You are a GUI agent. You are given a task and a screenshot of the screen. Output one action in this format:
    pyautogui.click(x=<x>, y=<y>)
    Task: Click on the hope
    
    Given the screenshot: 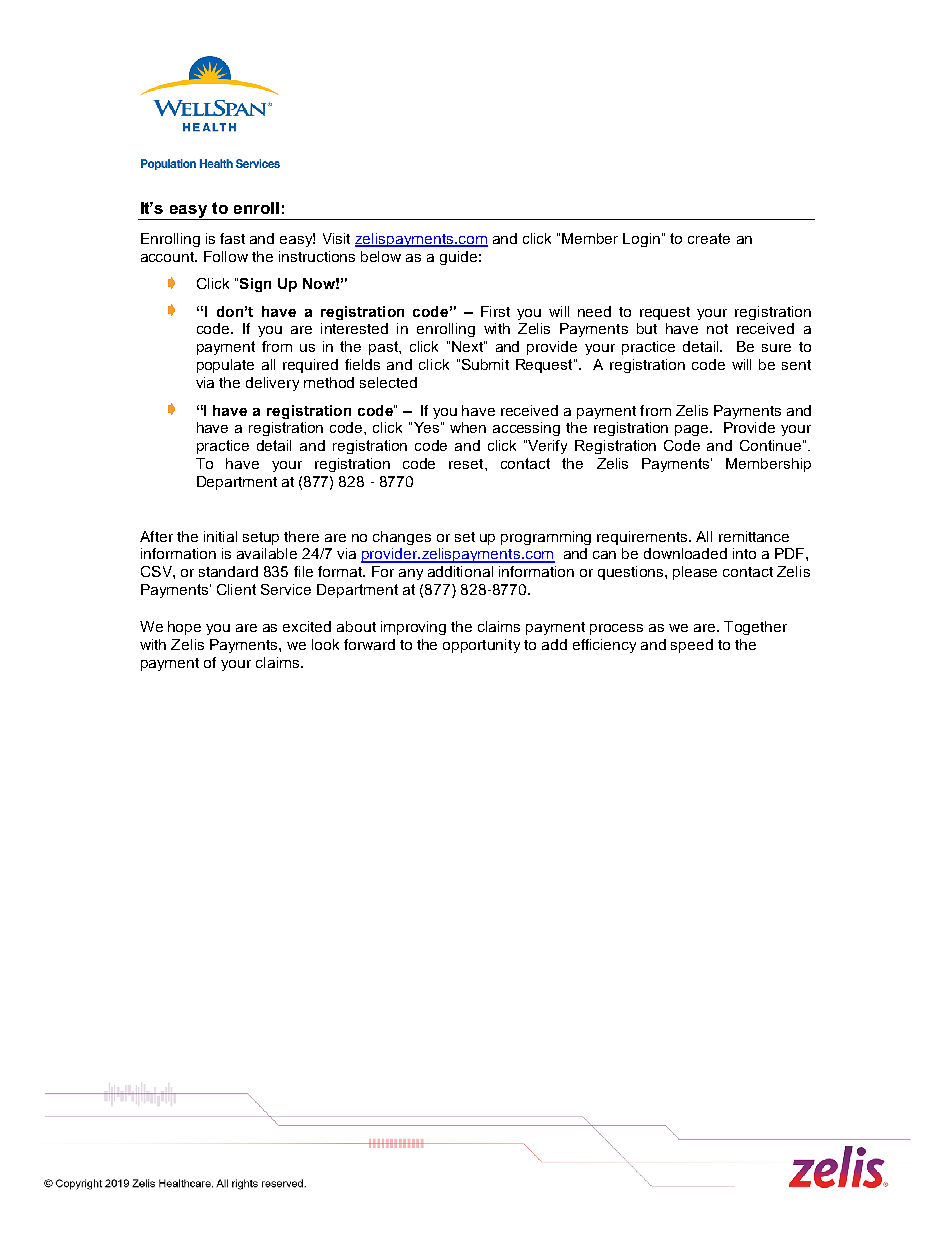 What is the action you would take?
    pyautogui.click(x=184, y=628)
